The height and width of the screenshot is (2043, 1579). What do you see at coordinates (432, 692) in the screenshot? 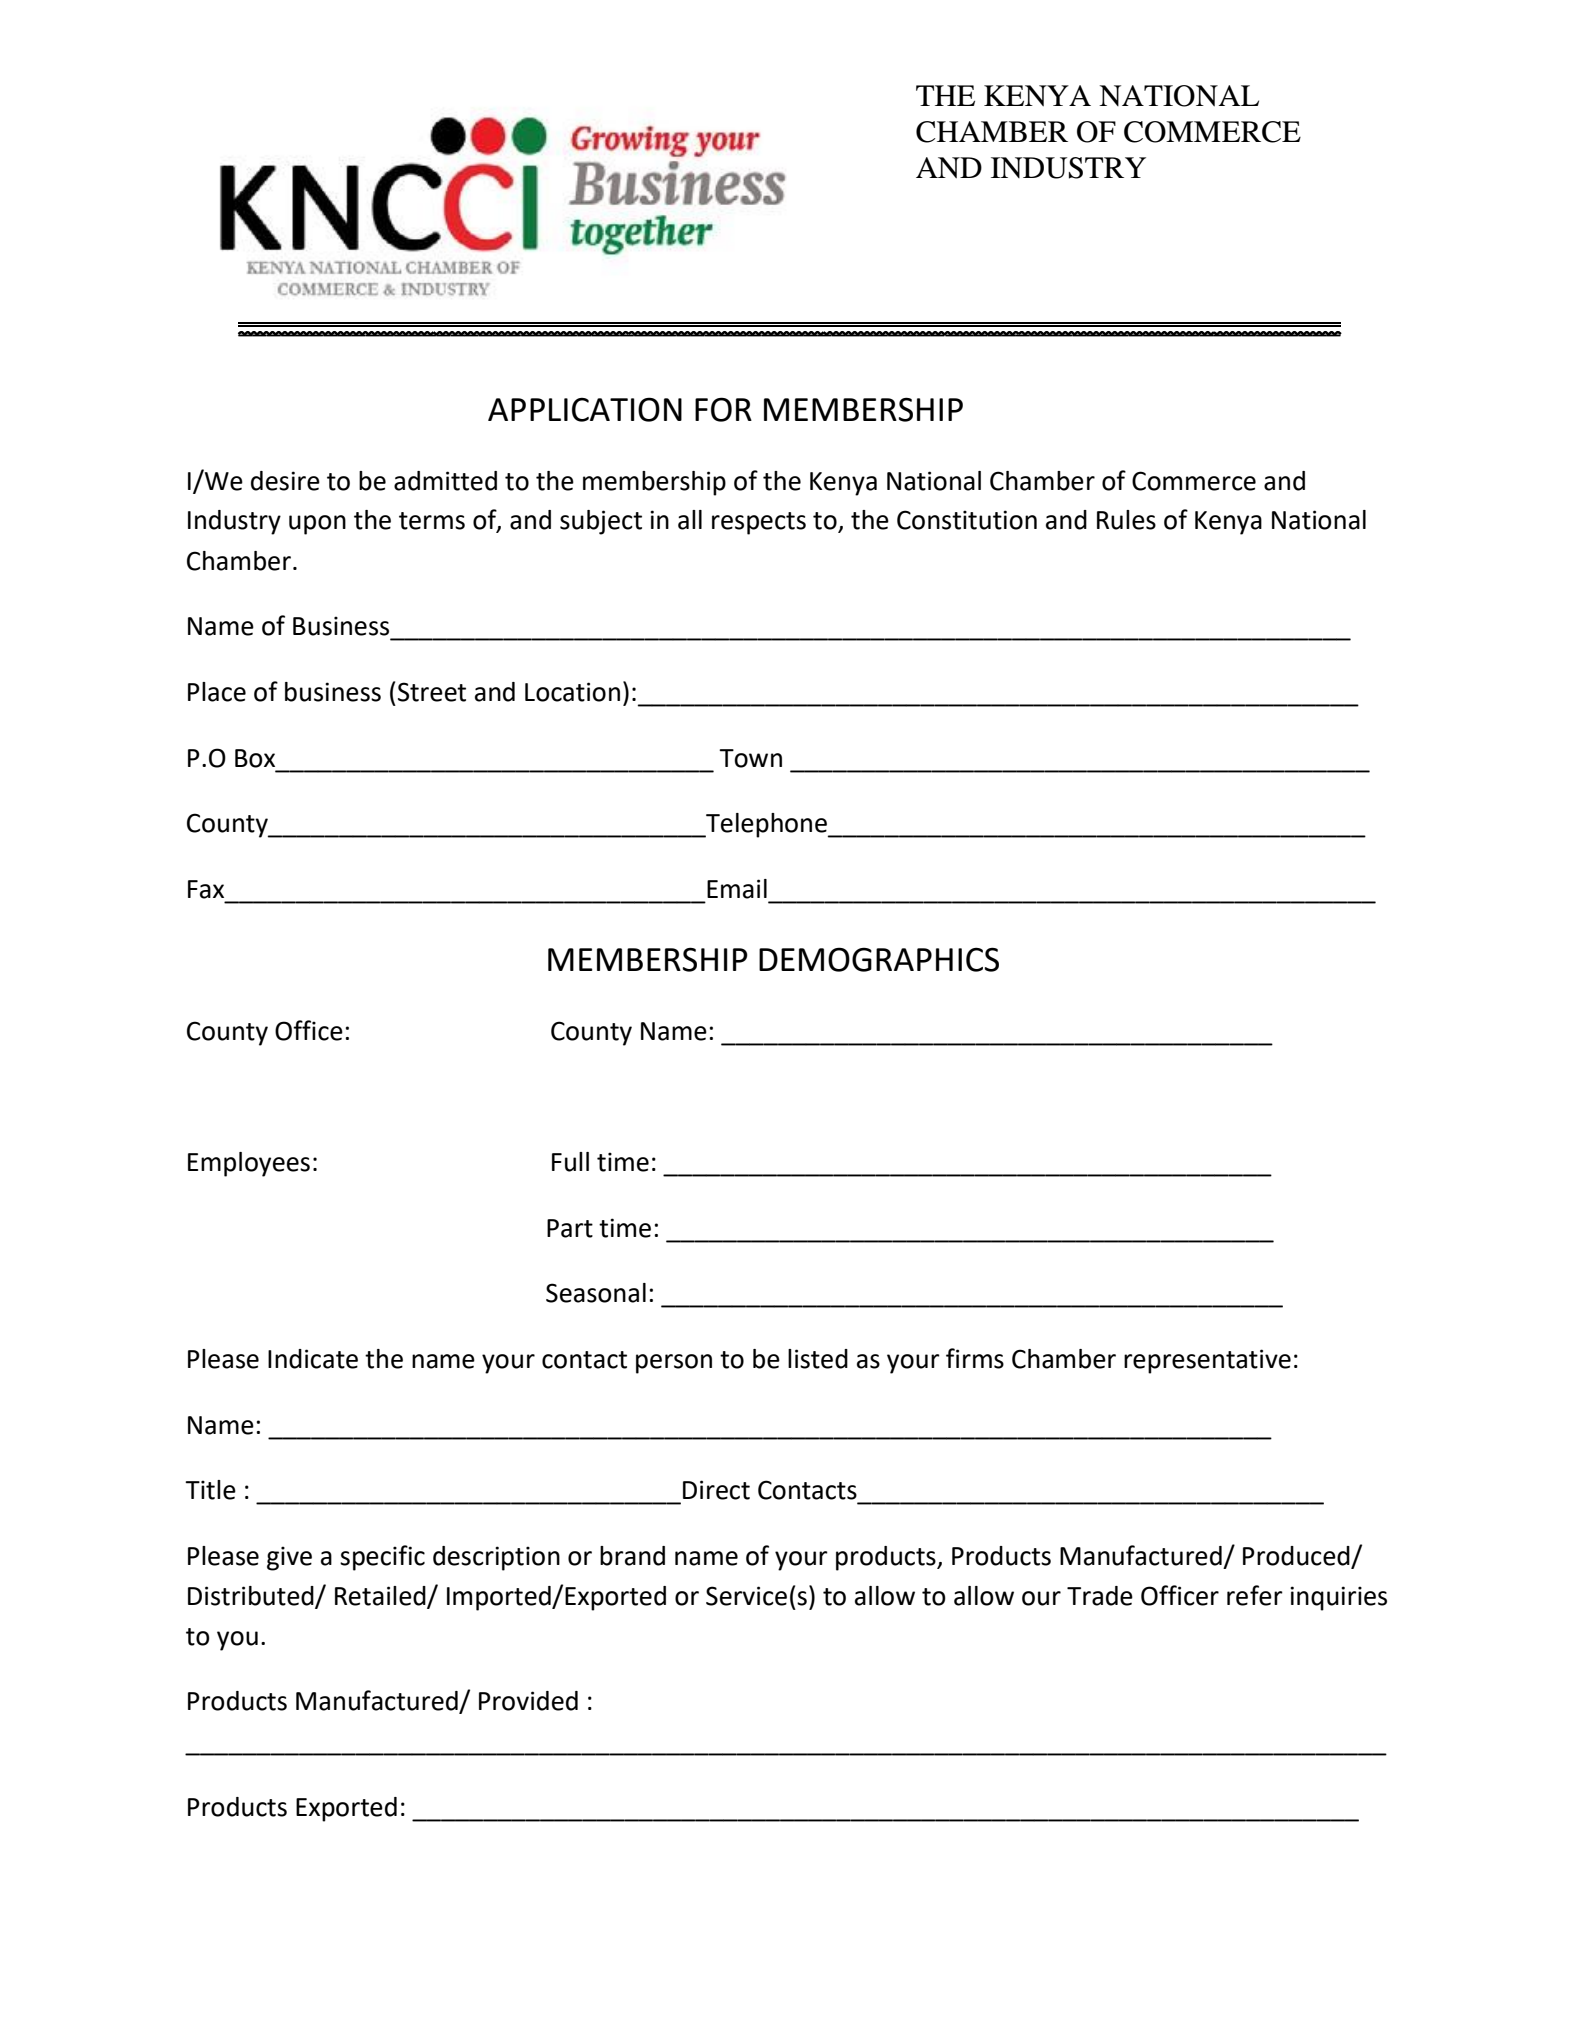
I see `Street` at bounding box center [432, 692].
